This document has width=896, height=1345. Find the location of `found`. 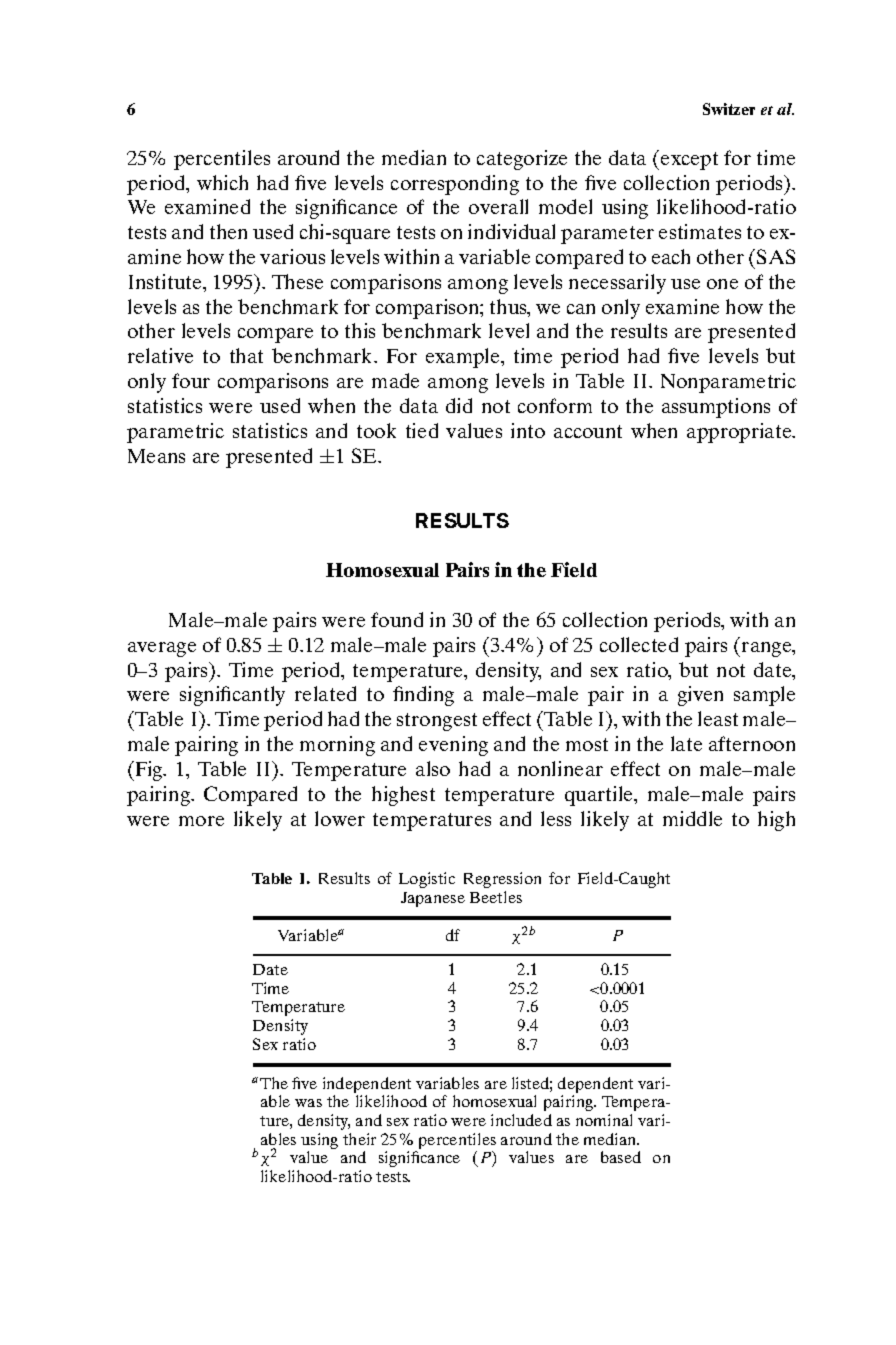

found is located at coordinates (397, 619).
